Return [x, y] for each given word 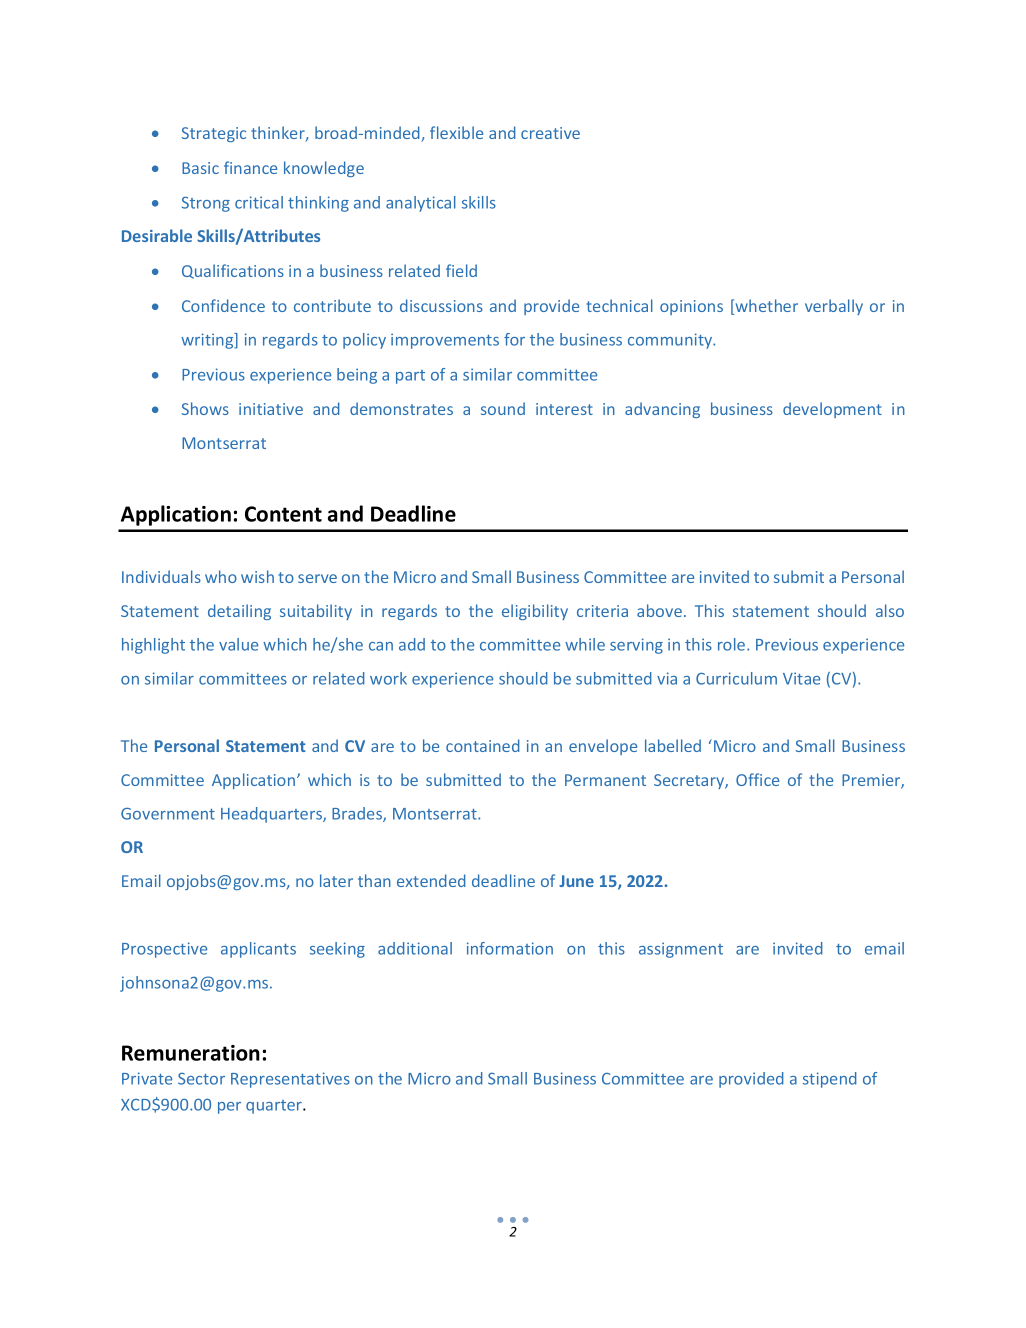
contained [483, 745]
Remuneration [191, 1053]
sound [503, 408]
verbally [834, 307]
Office [757, 779]
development [832, 410]
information [510, 948]
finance [250, 167]
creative [550, 133]
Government [168, 814]
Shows [205, 408]
